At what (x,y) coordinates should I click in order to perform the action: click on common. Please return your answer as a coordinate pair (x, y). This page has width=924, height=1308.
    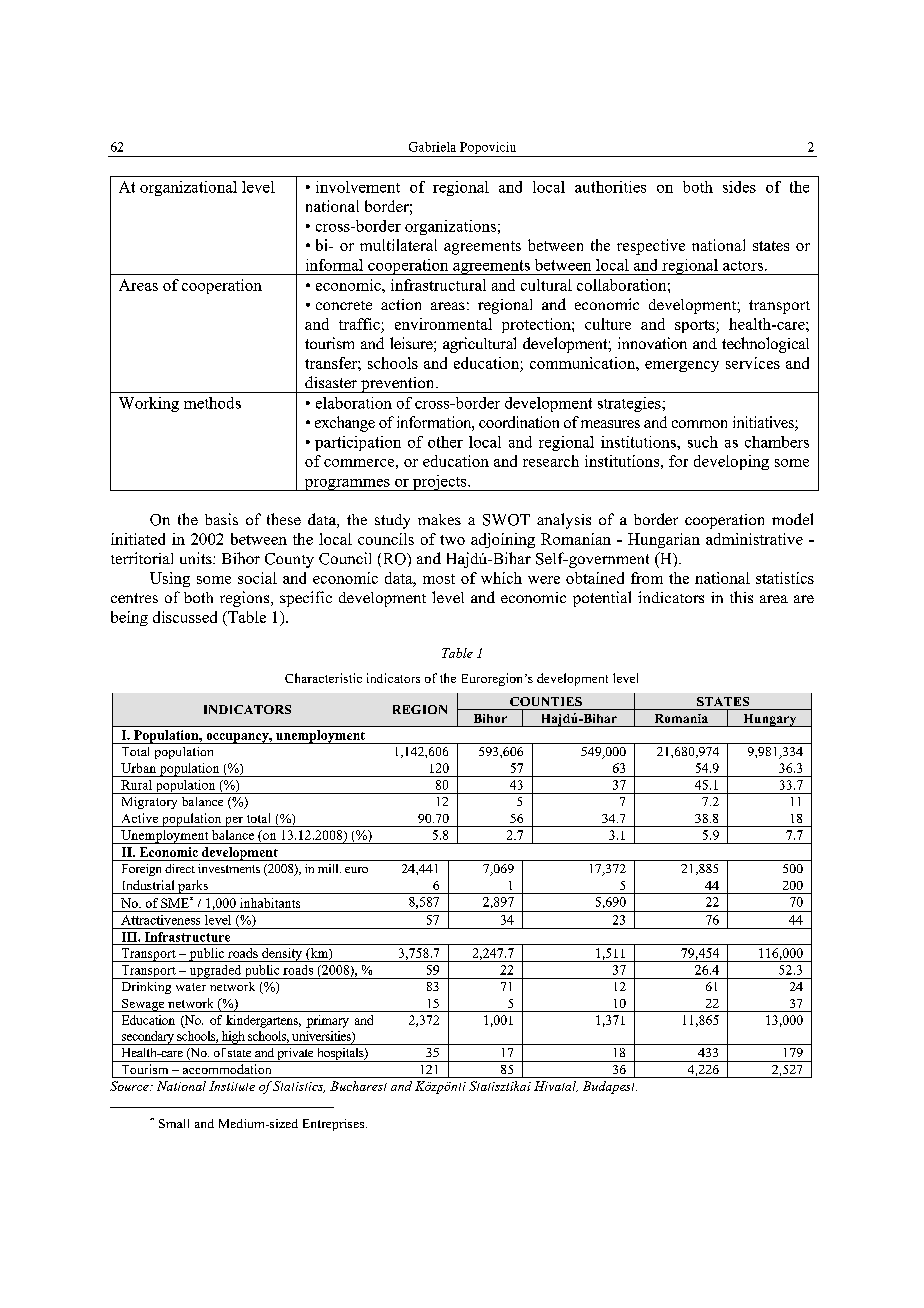
    Looking at the image, I should click on (699, 424).
